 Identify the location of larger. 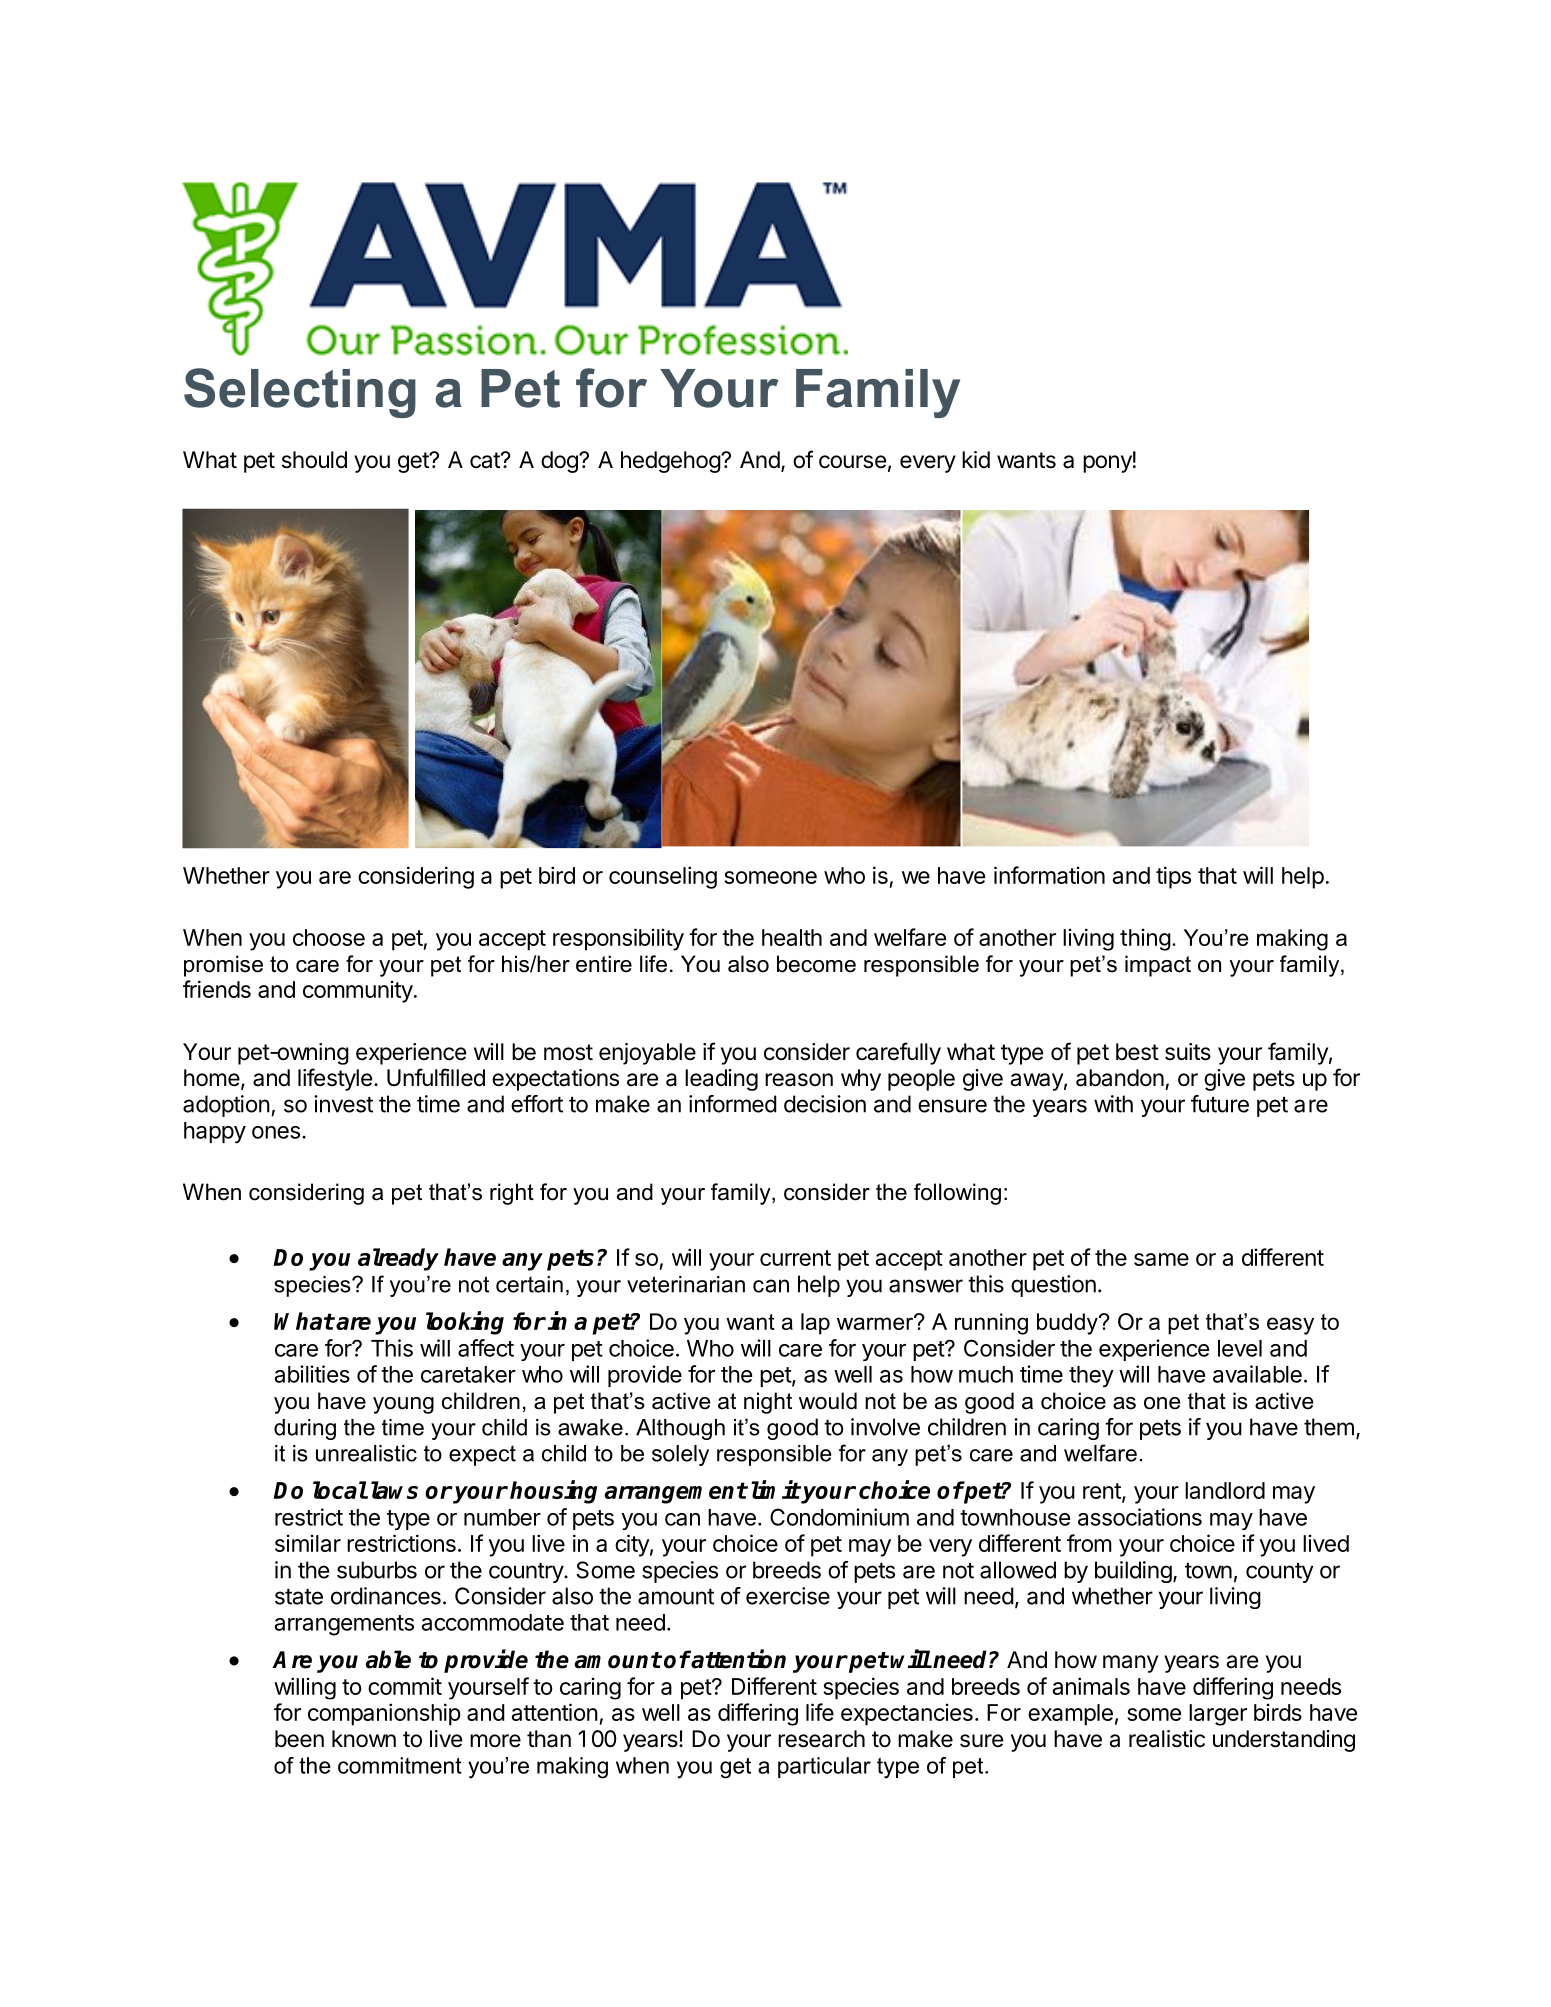
(1218, 1715).
